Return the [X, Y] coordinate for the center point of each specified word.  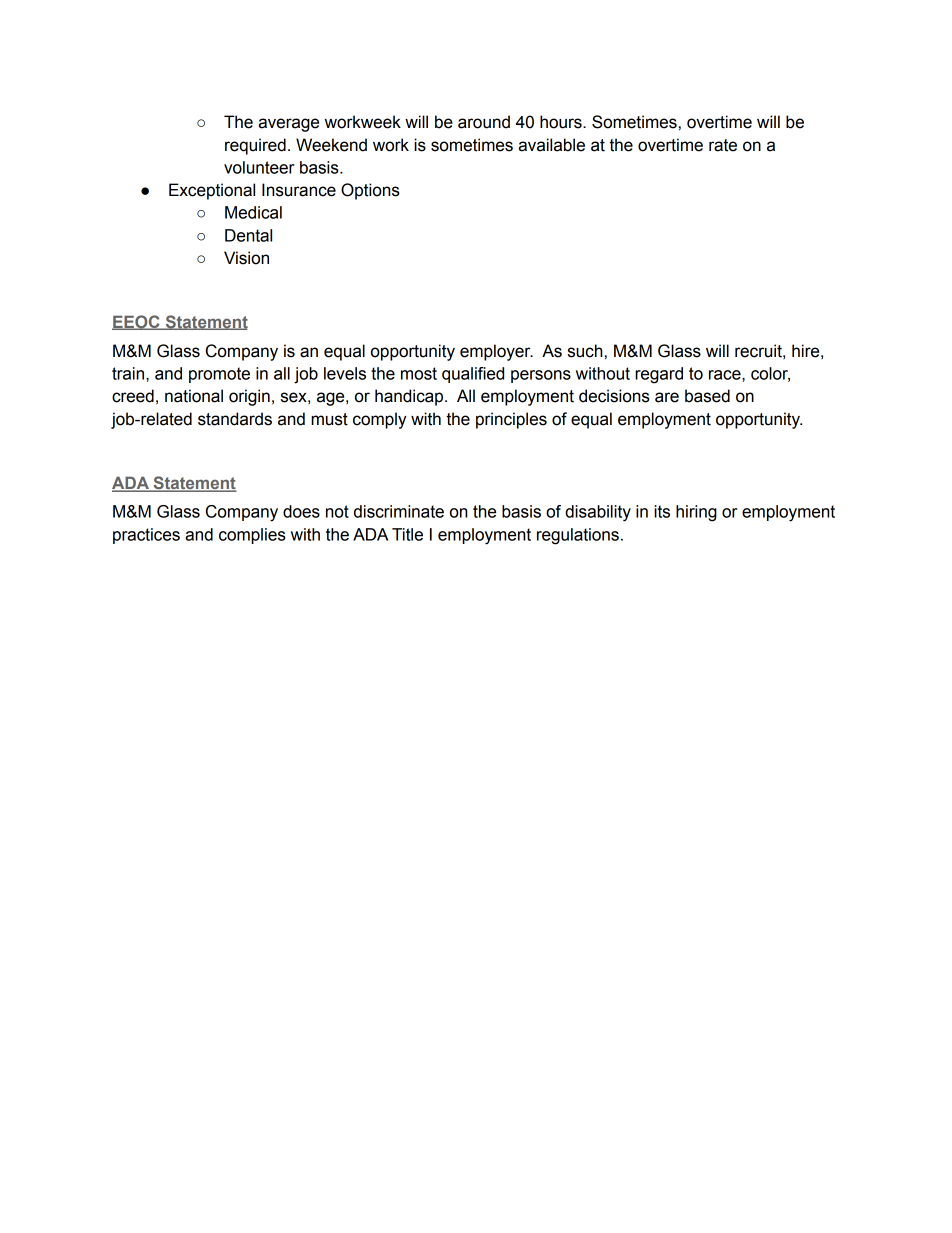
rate [723, 145]
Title [407, 534]
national [194, 396]
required [255, 146]
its [662, 511]
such [585, 351]
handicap [410, 397]
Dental [248, 235]
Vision [246, 258]
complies [252, 536]
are [667, 397]
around [484, 122]
